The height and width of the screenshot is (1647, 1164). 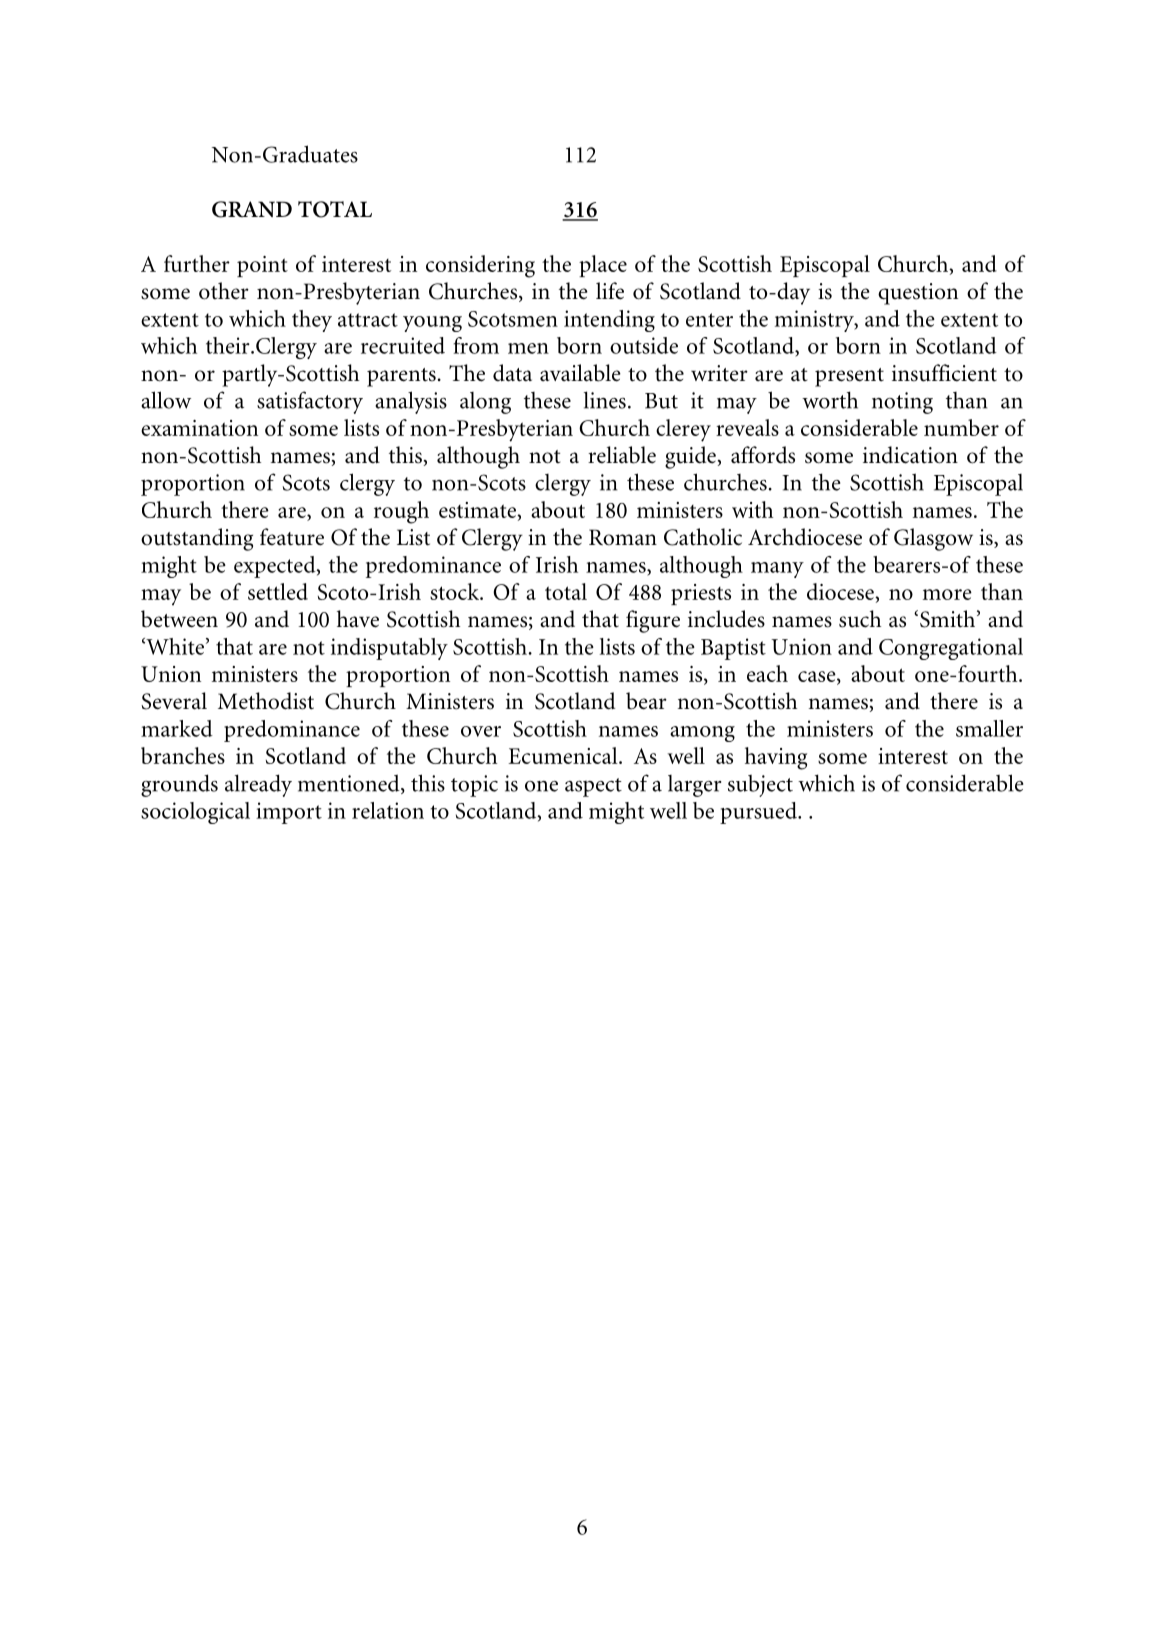 What do you see at coordinates (593, 787) in the screenshot?
I see `aspect` at bounding box center [593, 787].
